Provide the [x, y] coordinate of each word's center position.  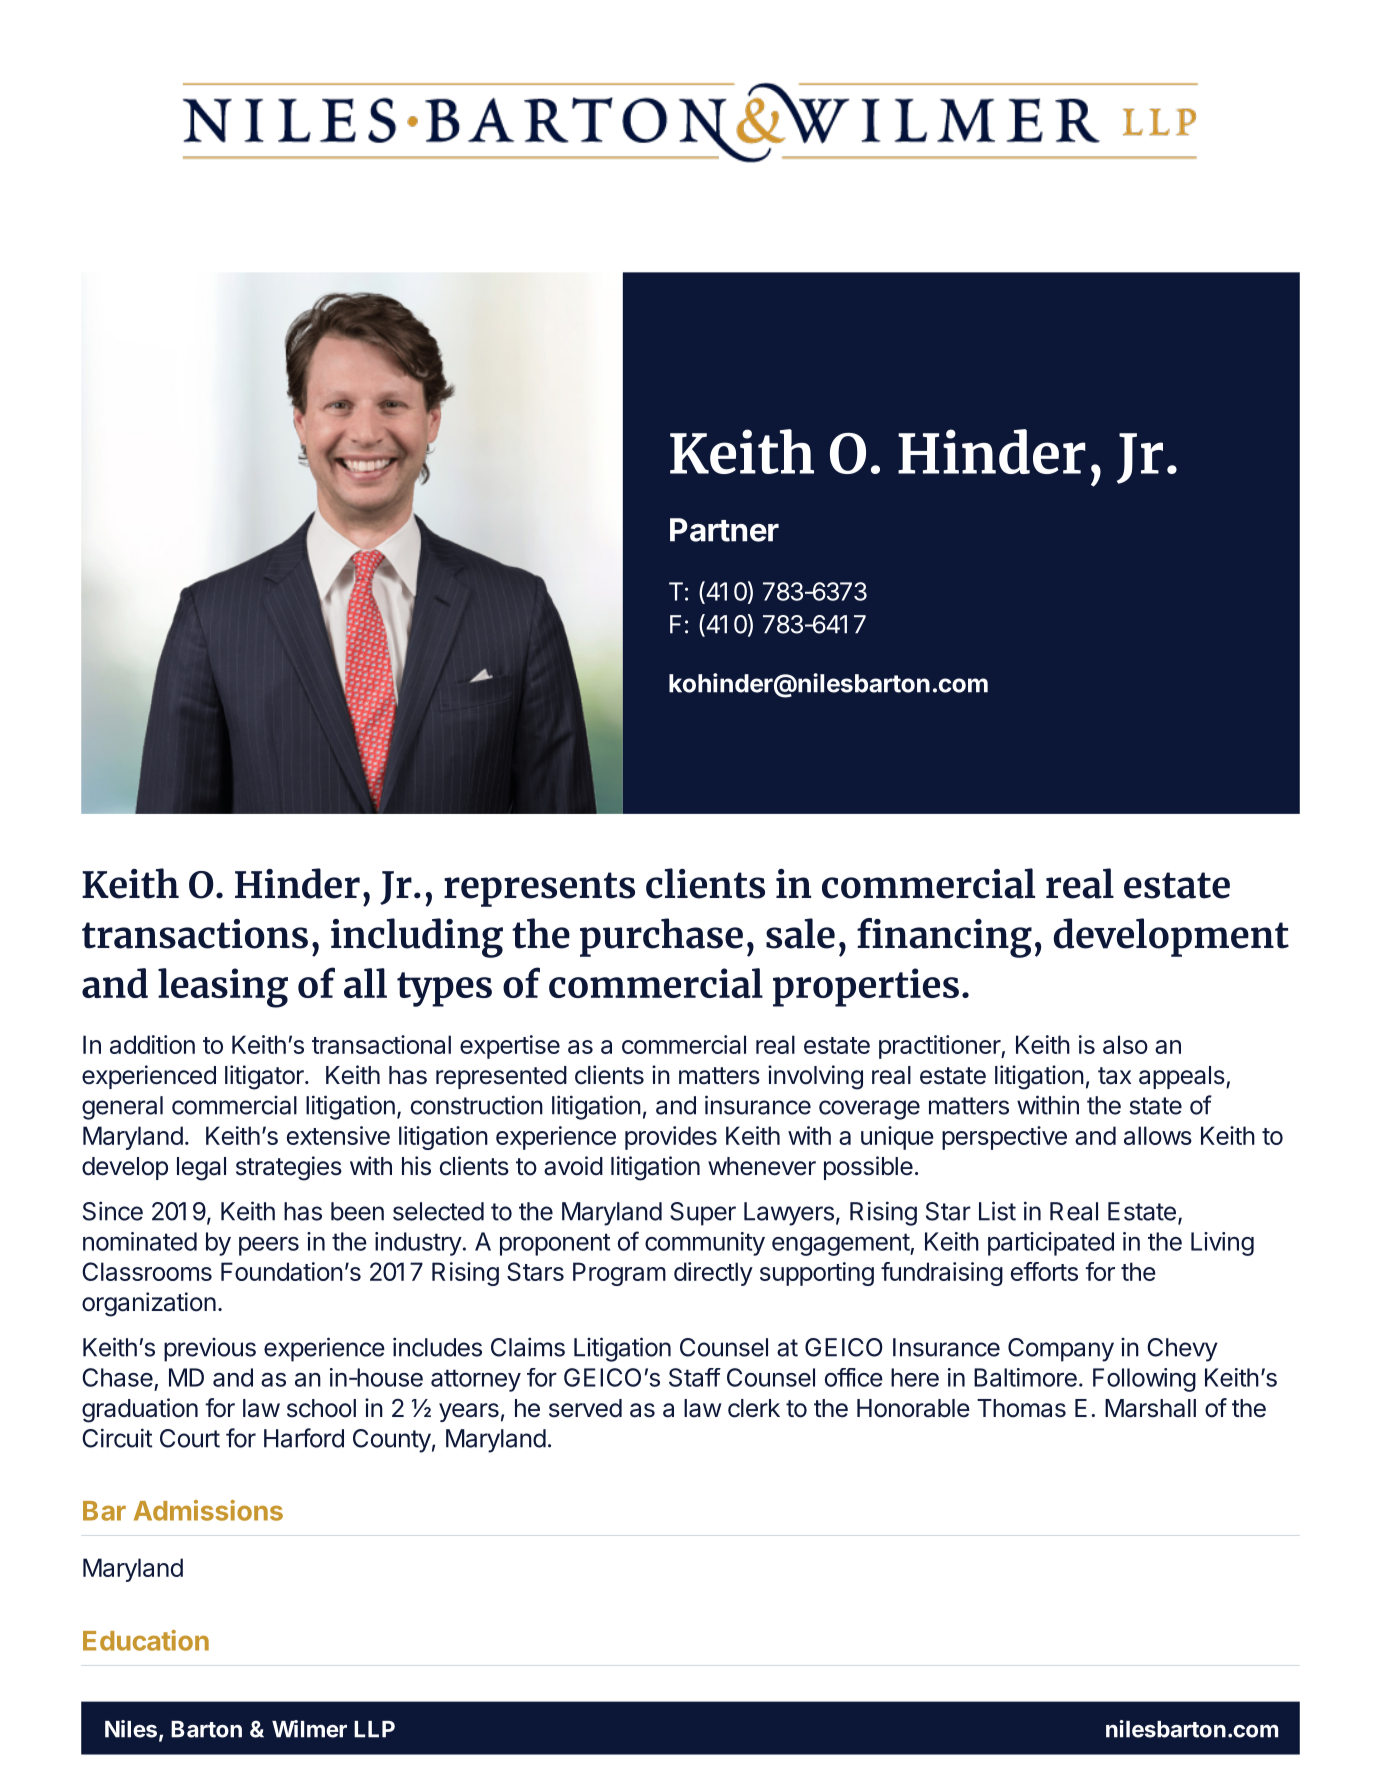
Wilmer [309, 1729]
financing [944, 938]
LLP [374, 1729]
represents [539, 889]
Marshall [1150, 1408]
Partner [724, 530]
